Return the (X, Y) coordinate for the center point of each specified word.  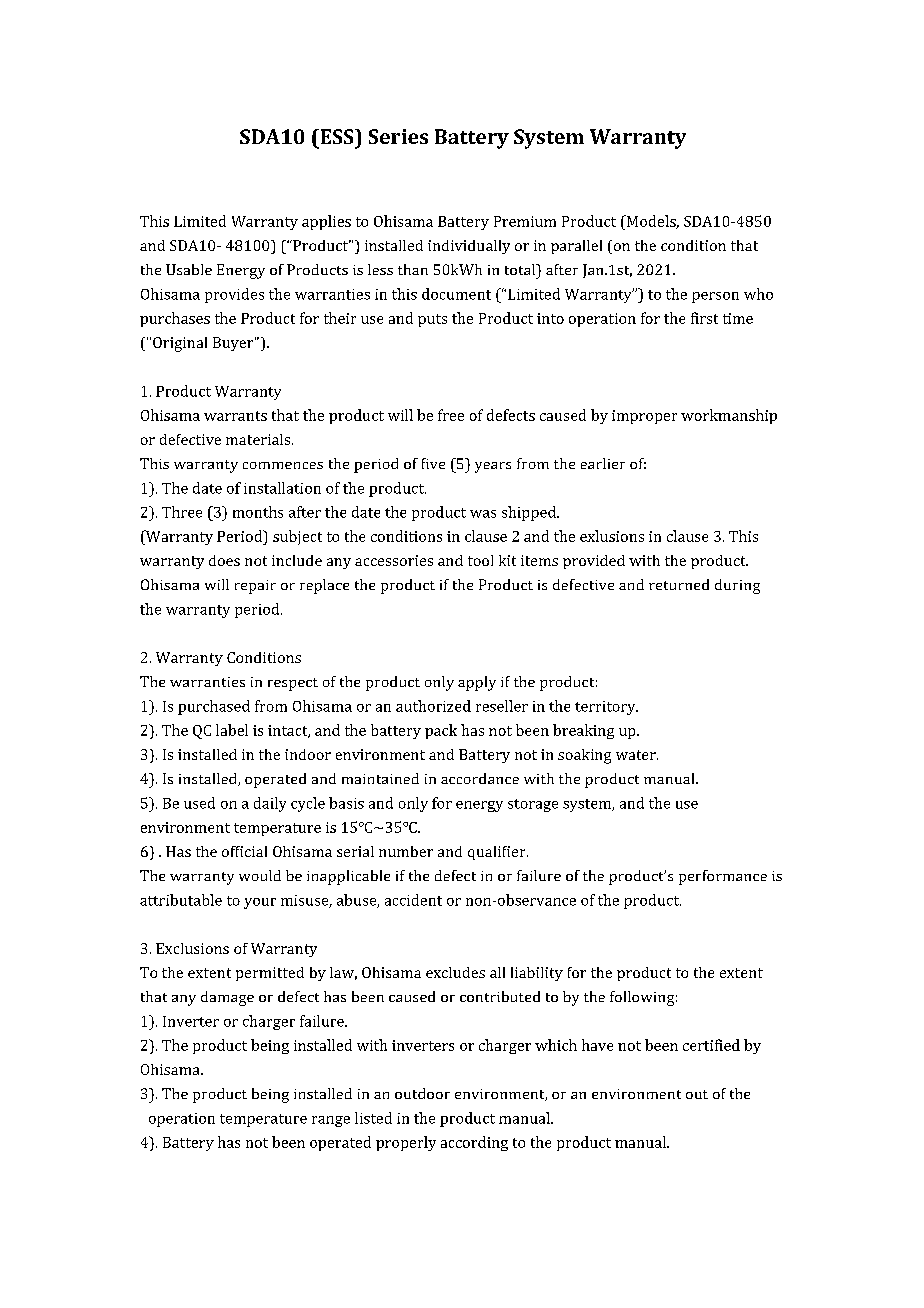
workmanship (729, 416)
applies (326, 222)
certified (711, 1045)
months (258, 512)
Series (398, 136)
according (474, 1143)
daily (270, 804)
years (493, 467)
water (637, 755)
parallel (576, 247)
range (331, 1121)
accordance (480, 778)
